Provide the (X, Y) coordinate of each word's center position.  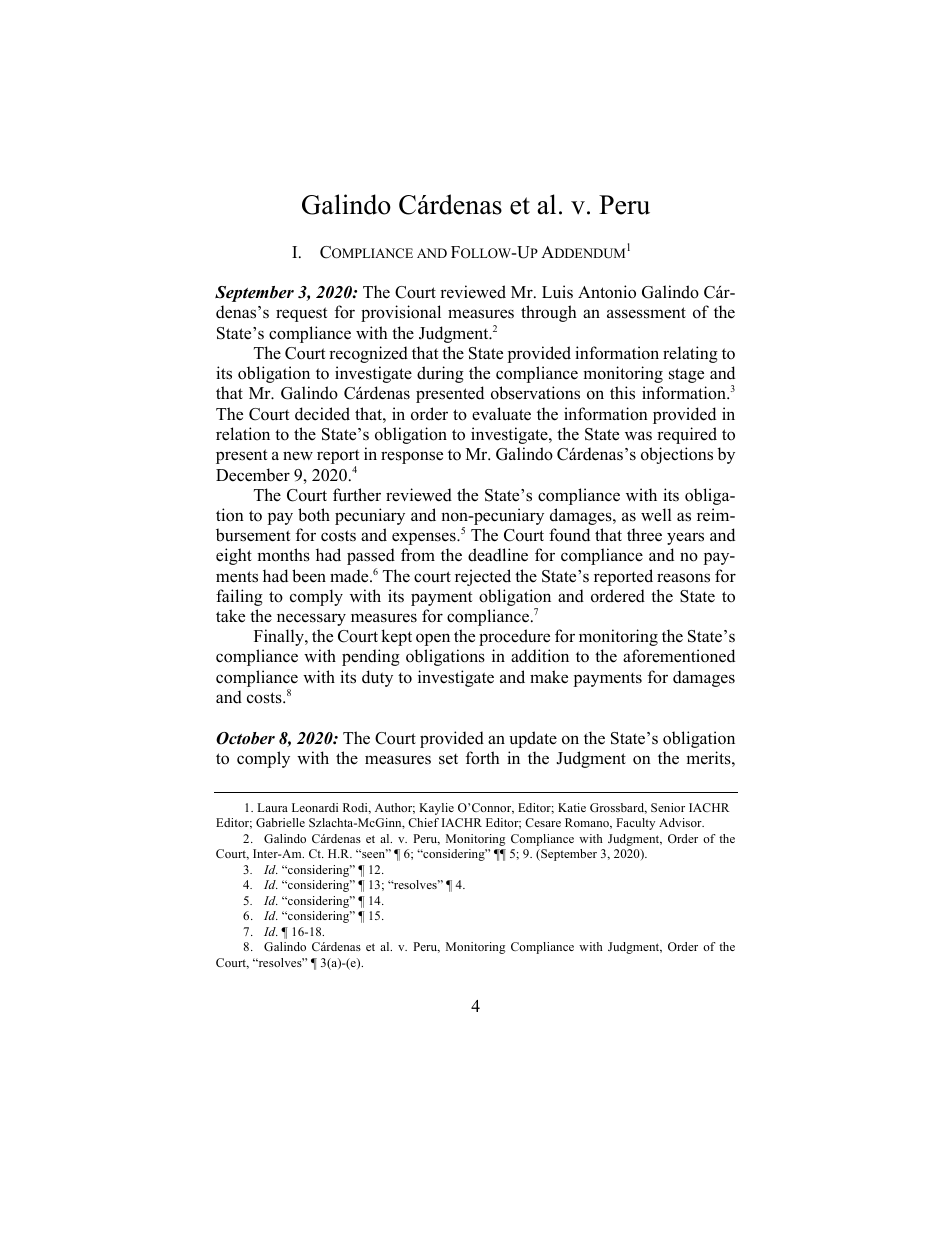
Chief (423, 822)
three (644, 535)
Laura (273, 807)
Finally (280, 637)
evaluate (501, 414)
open (433, 639)
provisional (401, 313)
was (638, 435)
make (549, 677)
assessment (646, 313)
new (298, 455)
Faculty (635, 824)
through (549, 313)
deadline (498, 555)
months (283, 555)
